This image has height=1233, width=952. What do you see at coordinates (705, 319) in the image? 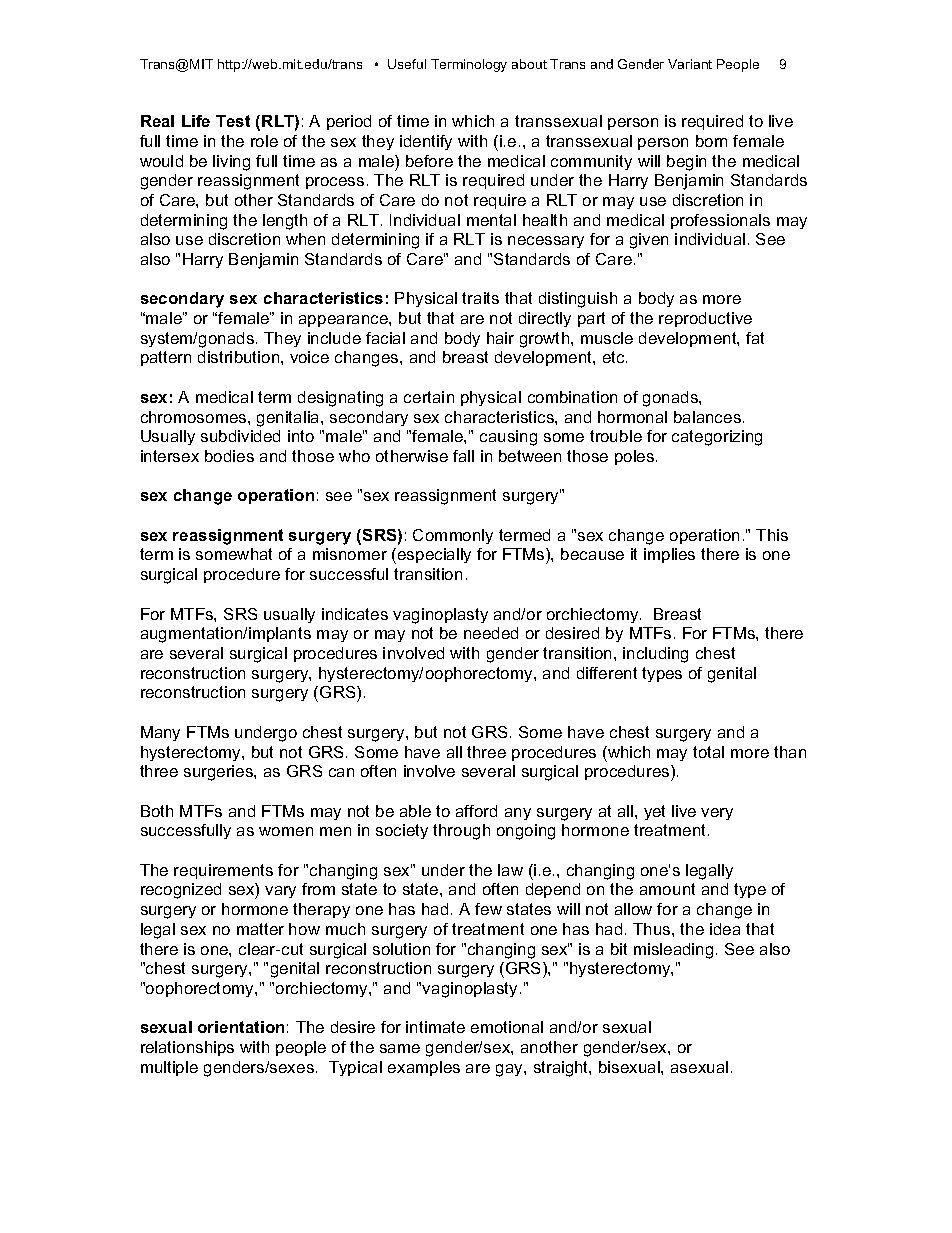
I see `reproductive` at bounding box center [705, 319].
